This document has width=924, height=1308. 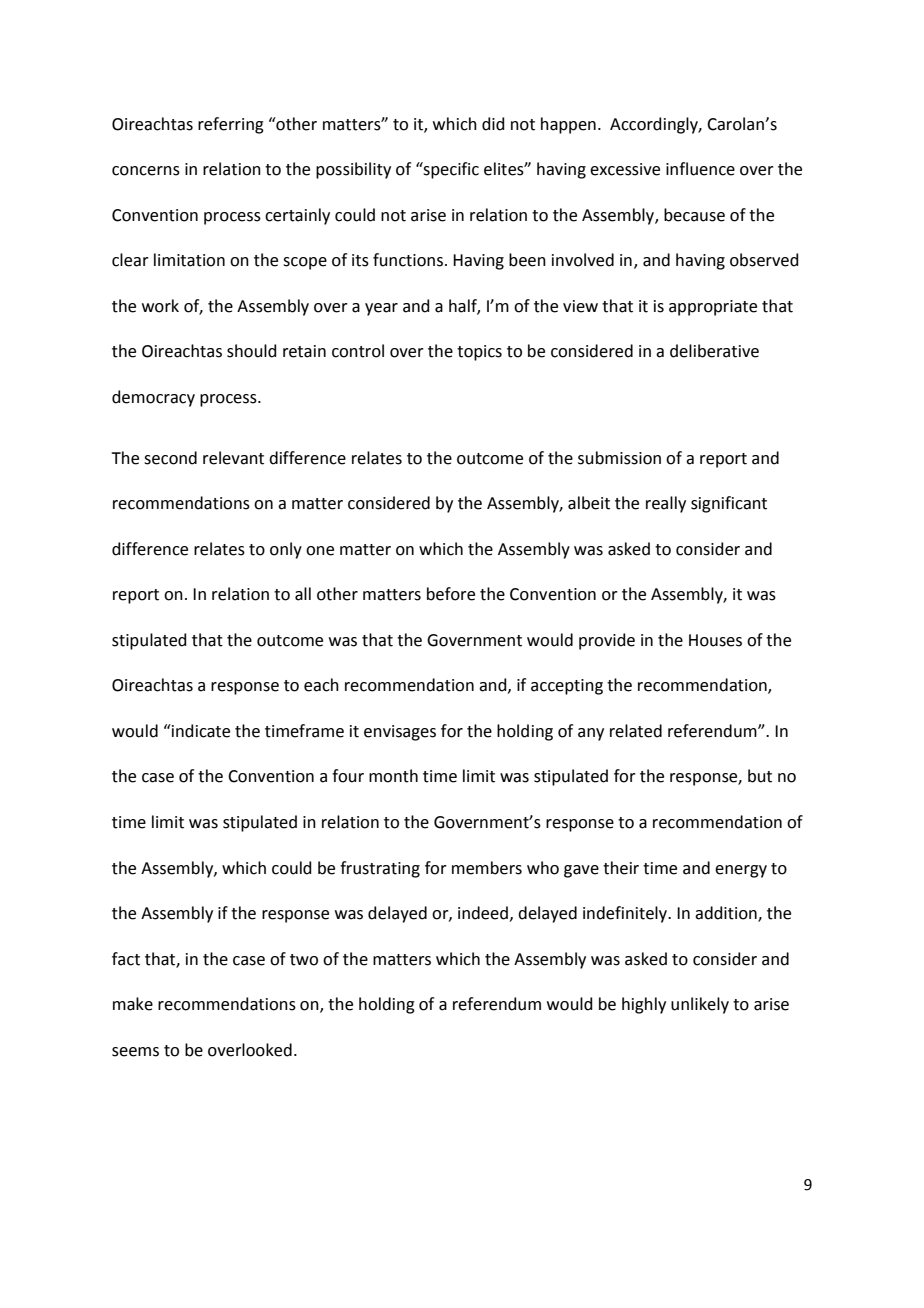 What do you see at coordinates (133, 1004) in the document?
I see `make` at bounding box center [133, 1004].
